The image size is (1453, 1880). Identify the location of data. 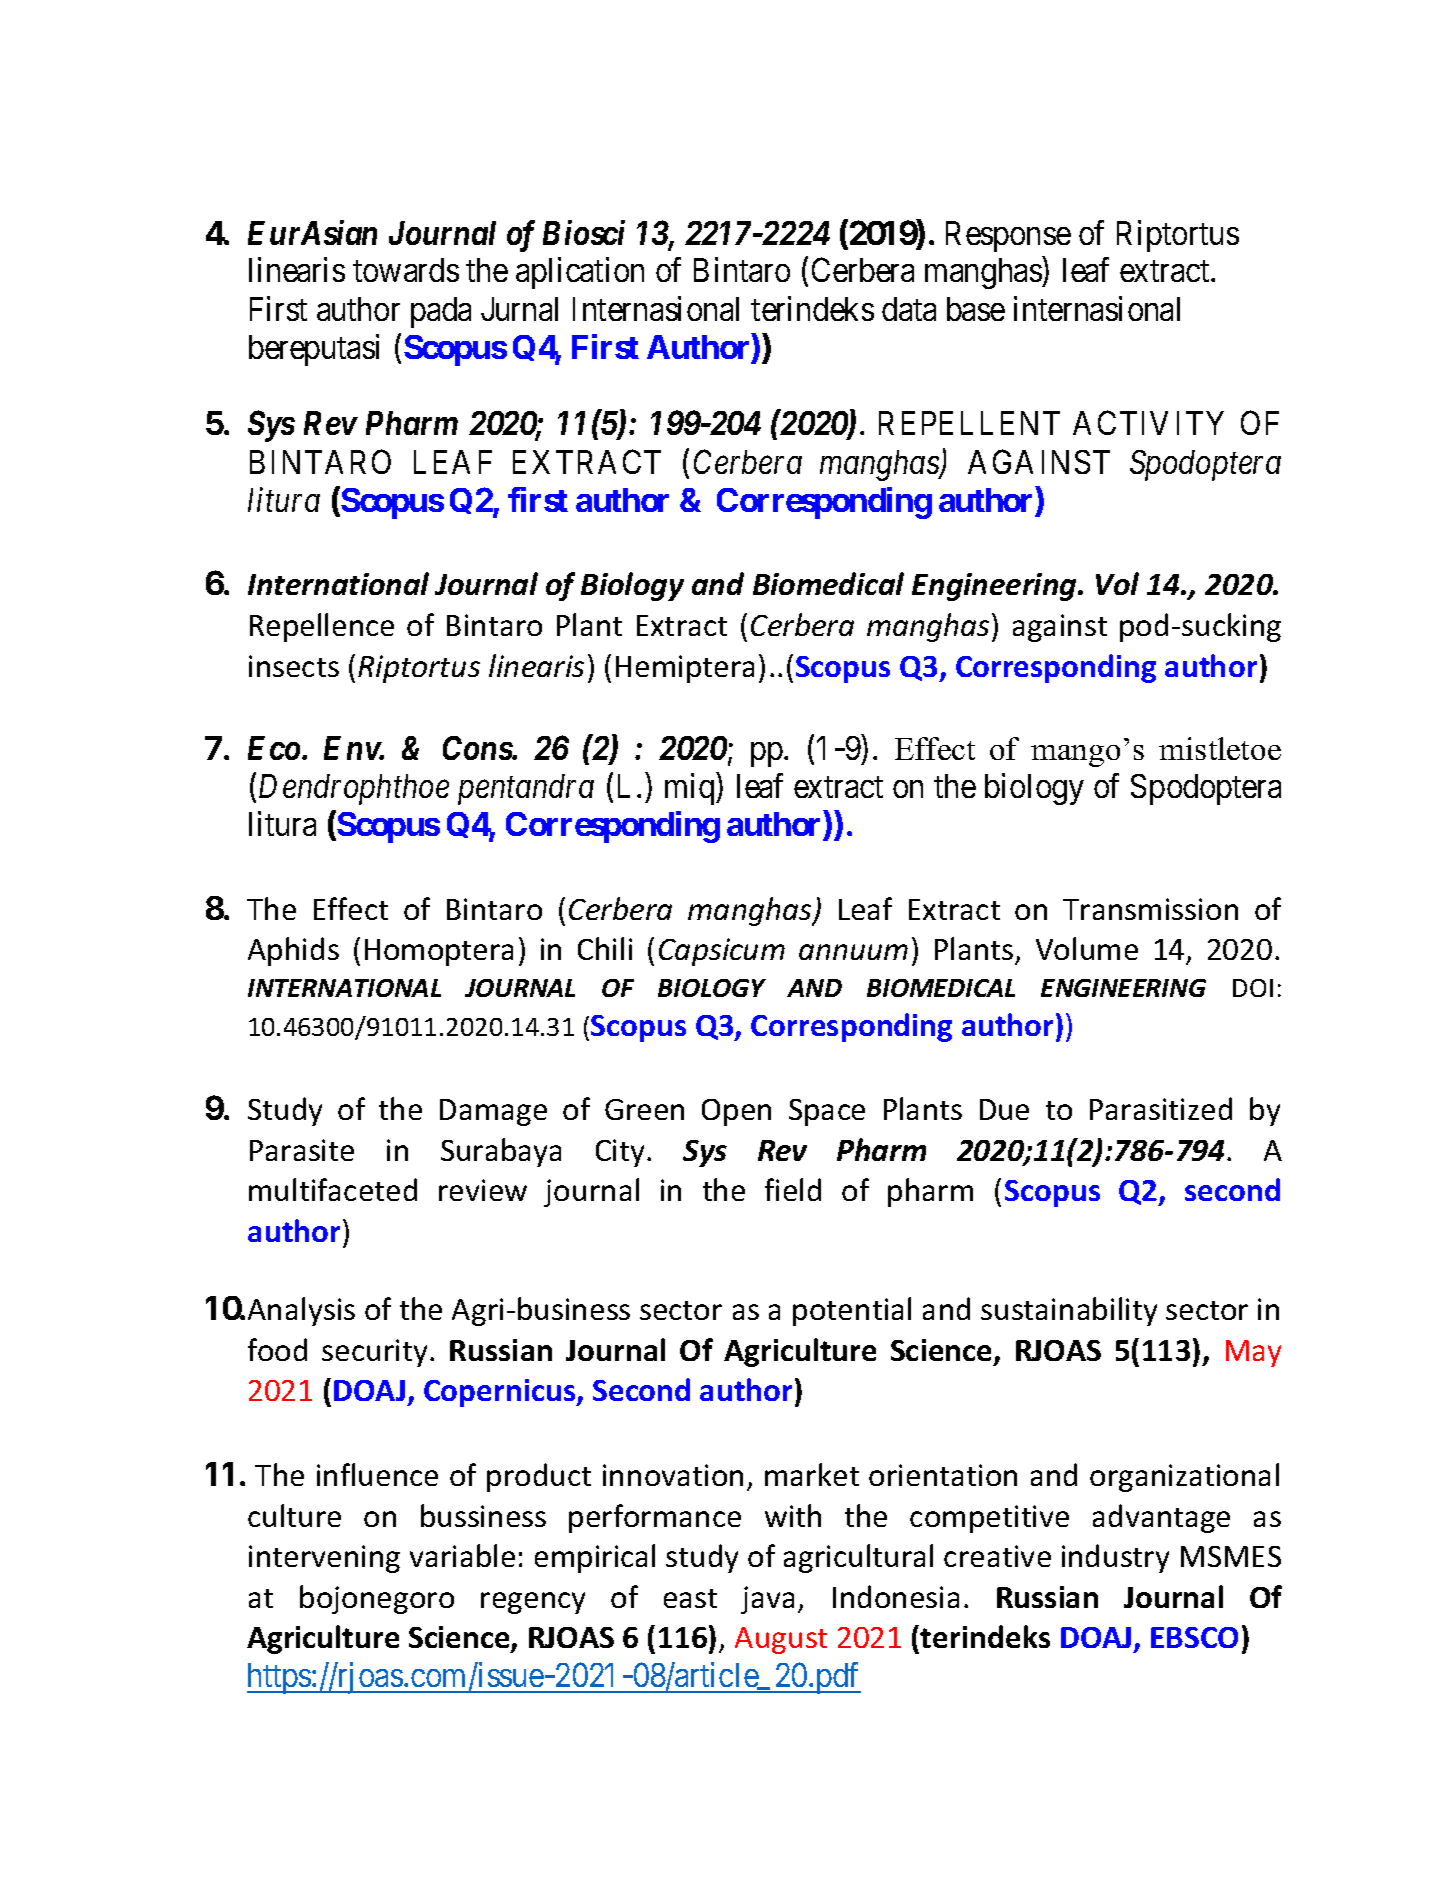
(909, 309).
